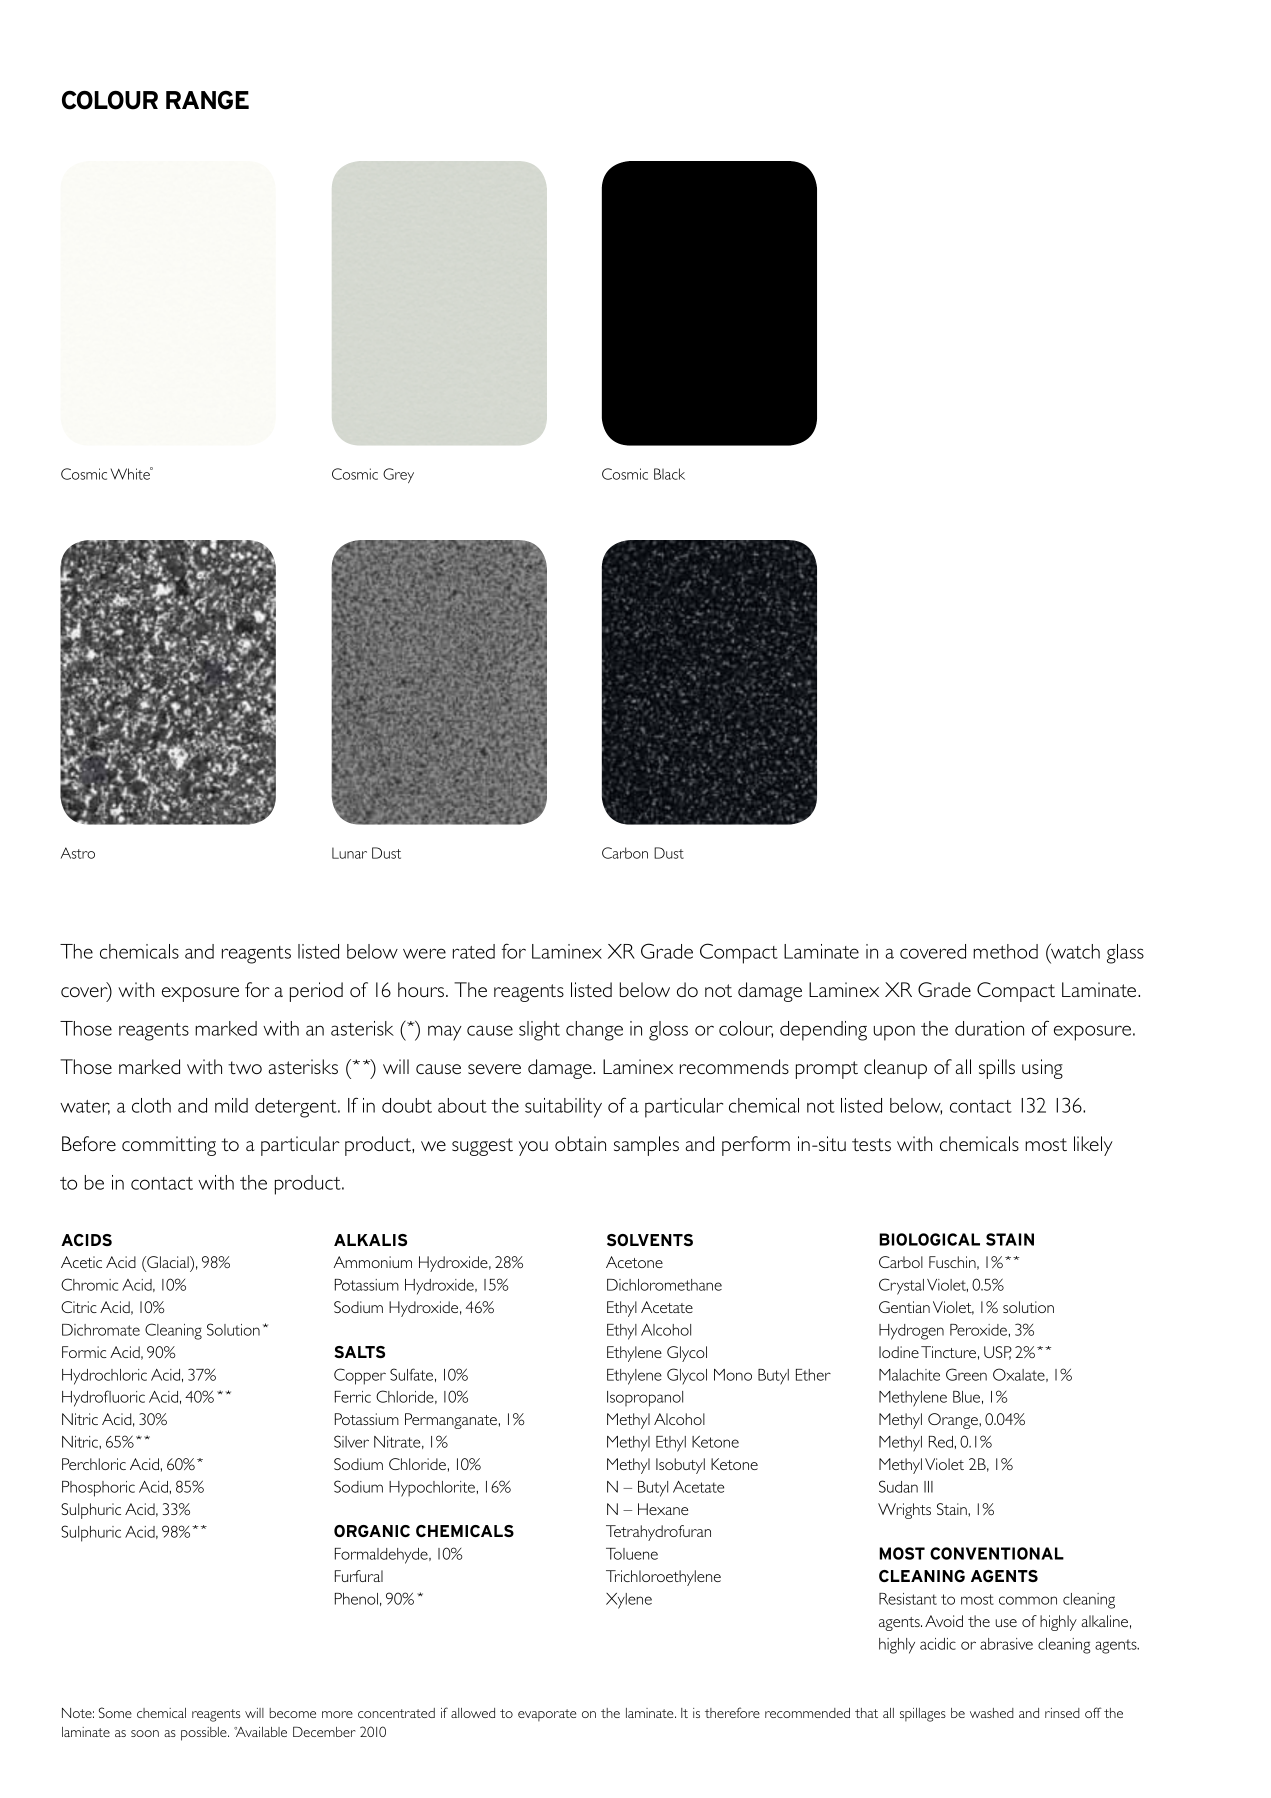 The width and height of the screenshot is (1271, 1798). I want to click on method, so click(1005, 951).
